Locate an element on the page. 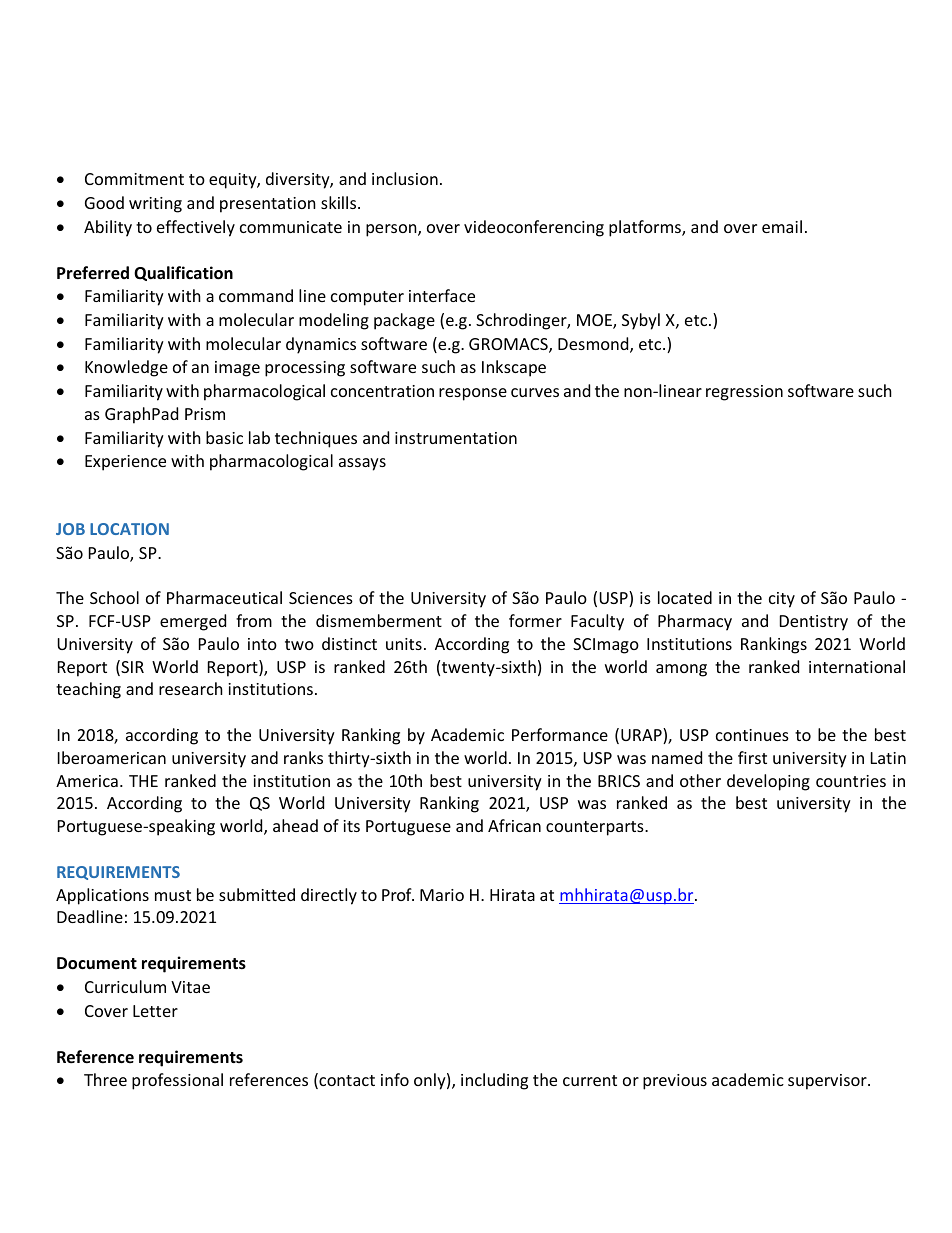  videoconferencing is located at coordinates (534, 228).
